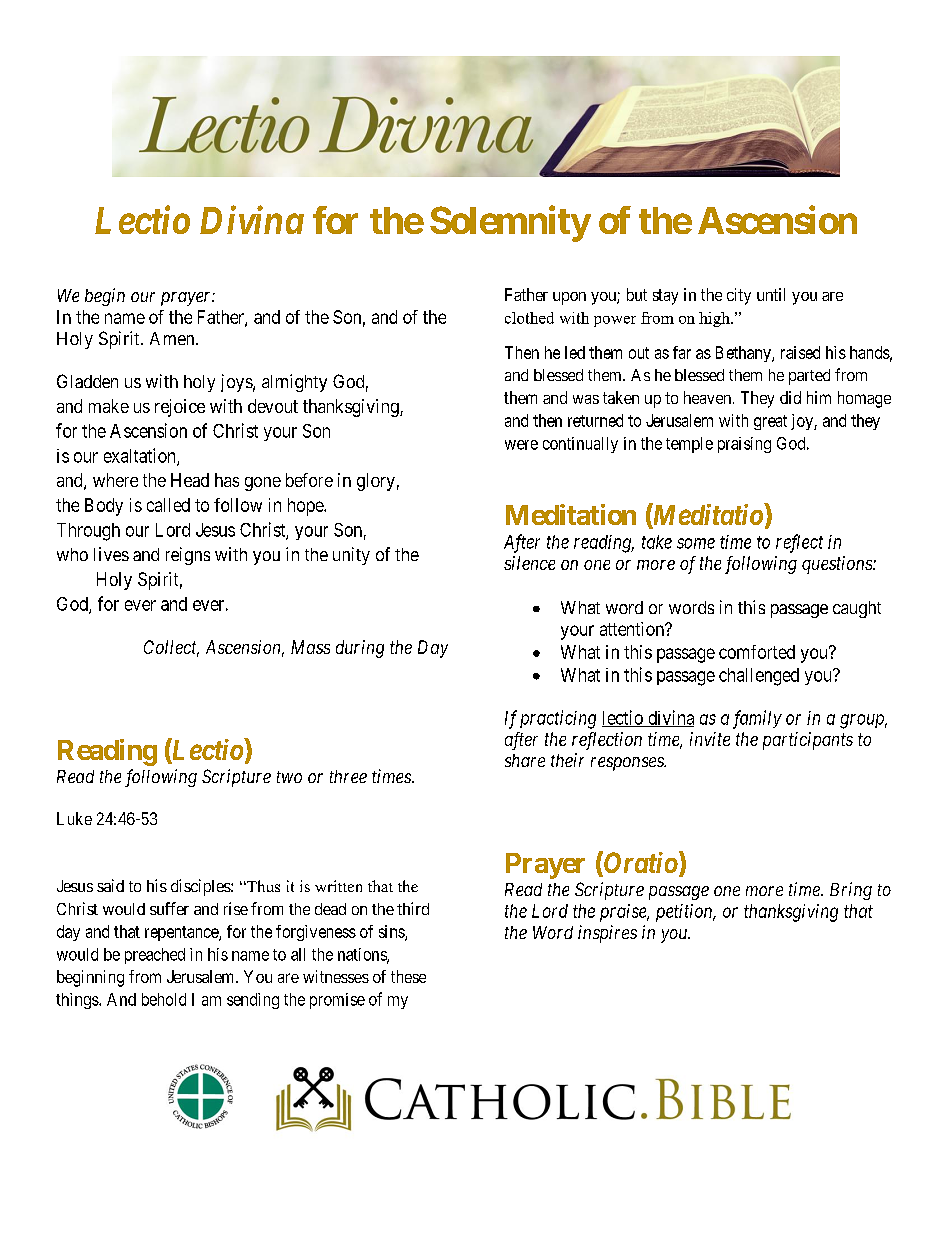  What do you see at coordinates (510, 224) in the screenshot?
I see `Solemnity` at bounding box center [510, 224].
